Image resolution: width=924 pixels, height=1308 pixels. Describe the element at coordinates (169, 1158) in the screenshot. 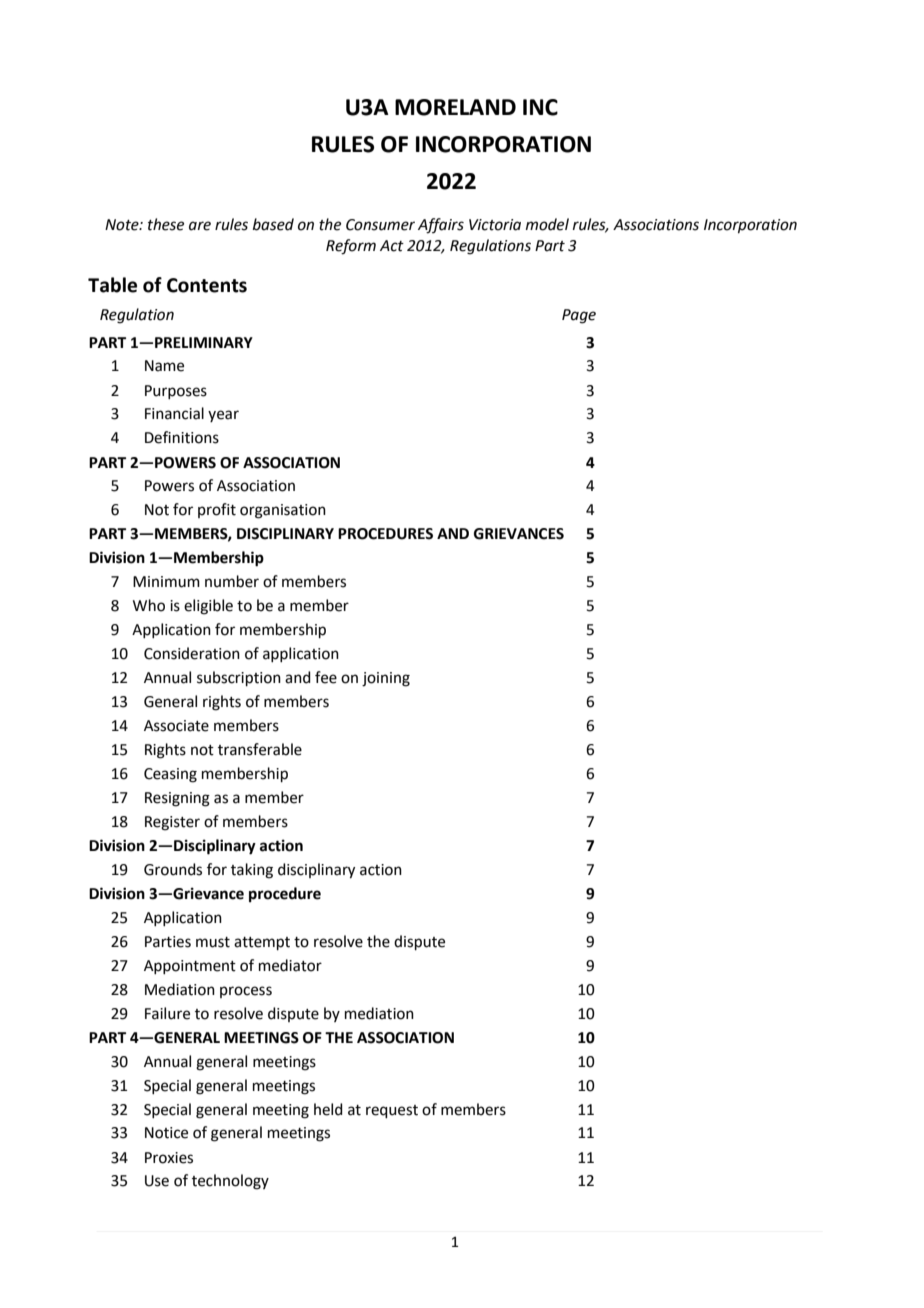

I see `Proxies` at that location.
